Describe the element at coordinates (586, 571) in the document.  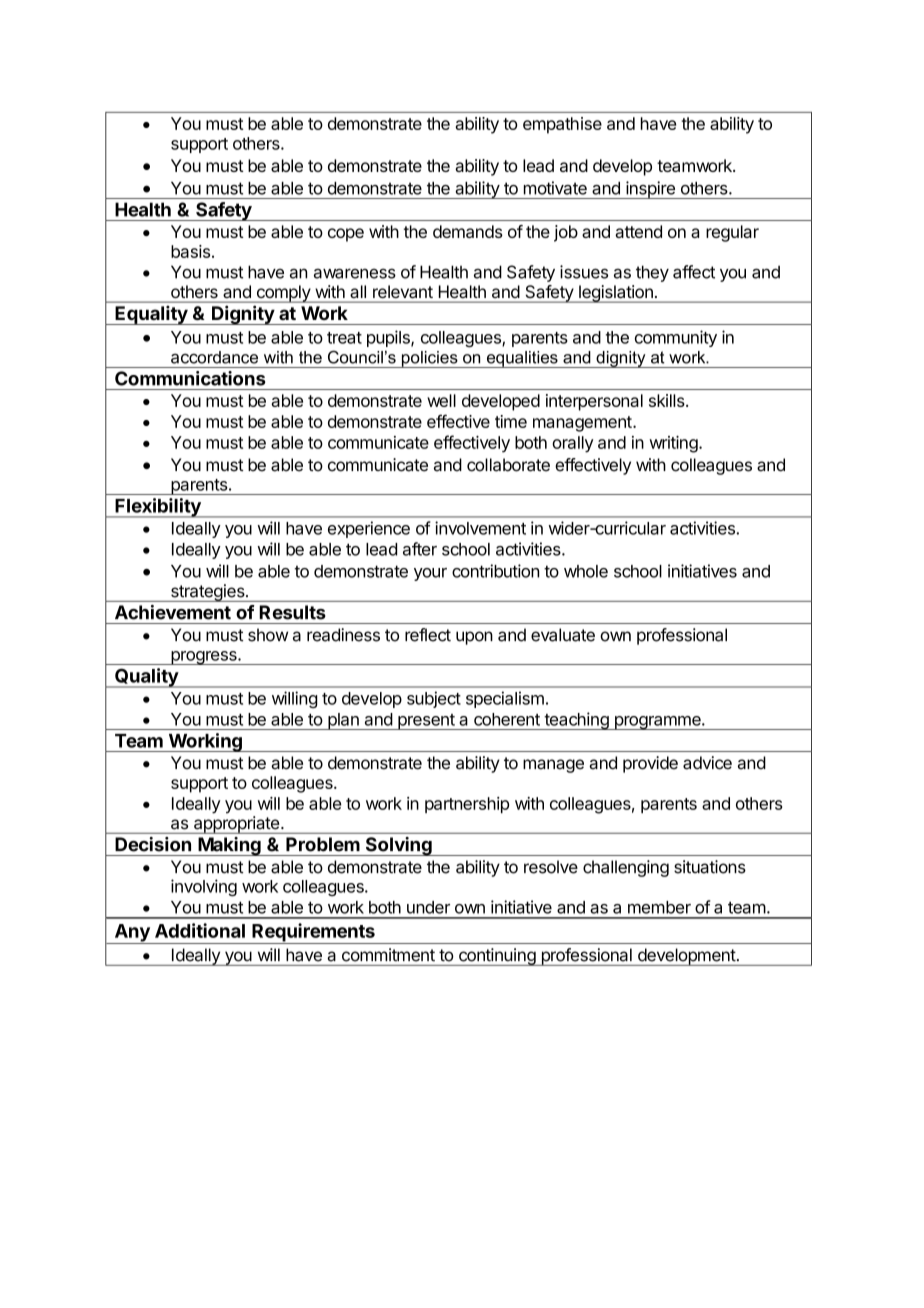
I see `whole` at that location.
